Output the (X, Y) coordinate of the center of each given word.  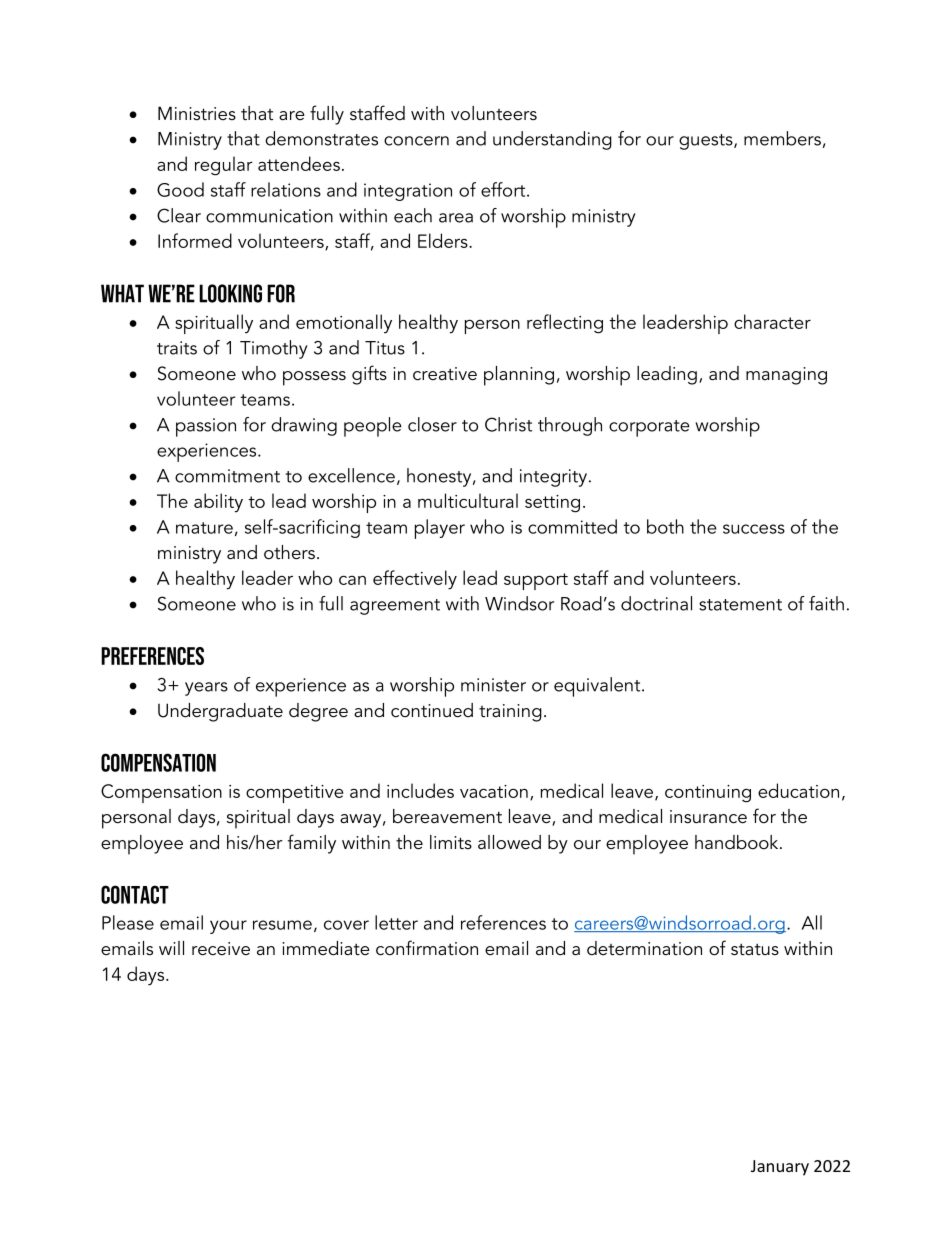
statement (740, 605)
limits (451, 842)
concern (416, 141)
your (228, 927)
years (206, 689)
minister (493, 685)
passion (206, 427)
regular (224, 166)
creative (445, 374)
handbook (738, 842)
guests (707, 142)
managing (786, 376)
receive (221, 949)
